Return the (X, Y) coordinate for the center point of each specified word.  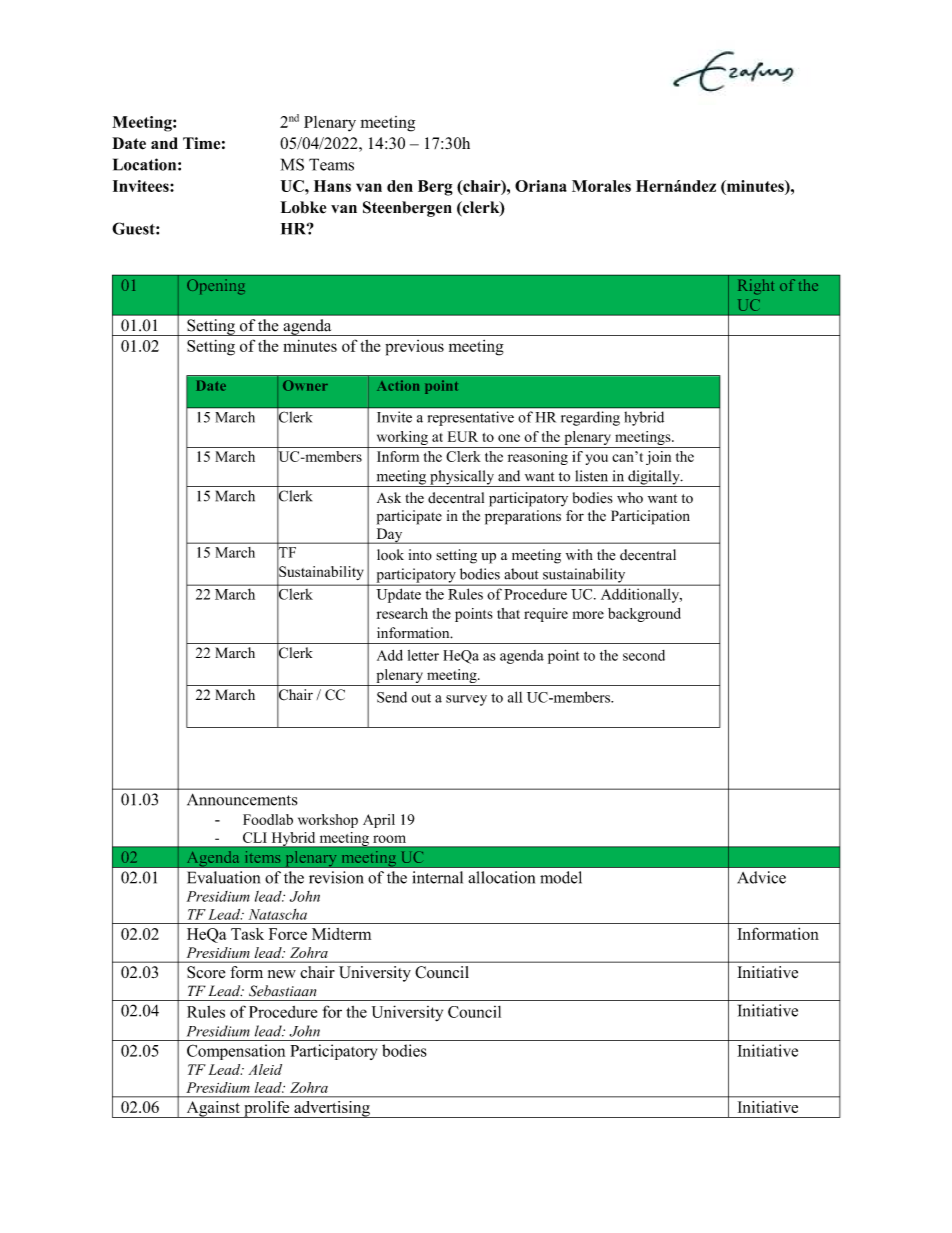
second (644, 655)
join (658, 458)
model (561, 877)
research (402, 613)
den (400, 186)
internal (437, 877)
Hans (332, 186)
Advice (761, 877)
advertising (332, 1109)
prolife (267, 1109)
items (263, 857)
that (508, 613)
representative (471, 418)
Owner (305, 385)
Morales (601, 186)
